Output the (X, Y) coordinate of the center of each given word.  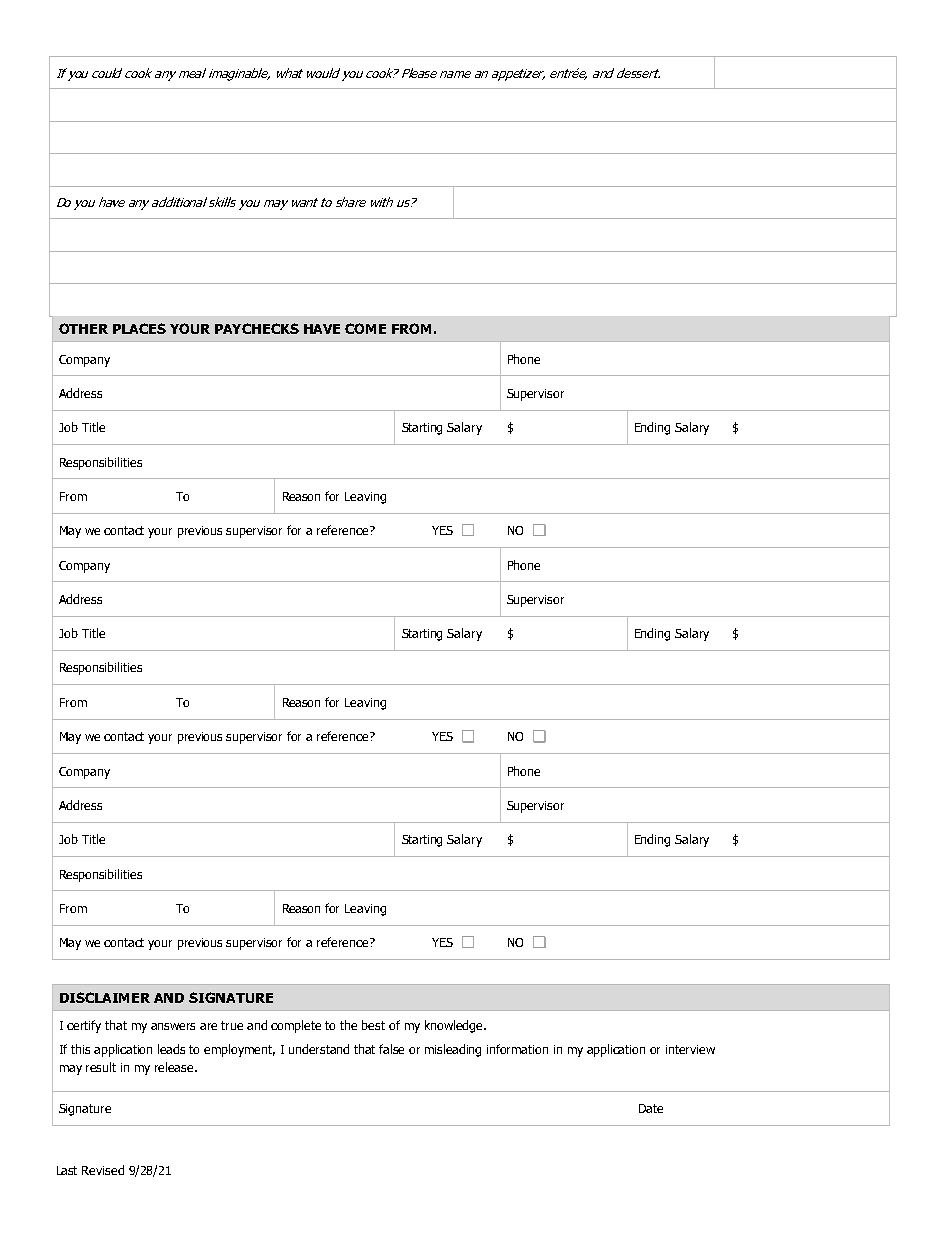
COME (365, 328)
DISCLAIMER (105, 997)
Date (651, 1108)
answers (173, 1026)
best (373, 1025)
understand (319, 1049)
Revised (103, 1170)
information (517, 1049)
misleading (453, 1050)
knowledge (455, 1026)
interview (690, 1049)
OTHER (83, 328)
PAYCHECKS (257, 328)
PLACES (139, 328)
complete (296, 1026)
